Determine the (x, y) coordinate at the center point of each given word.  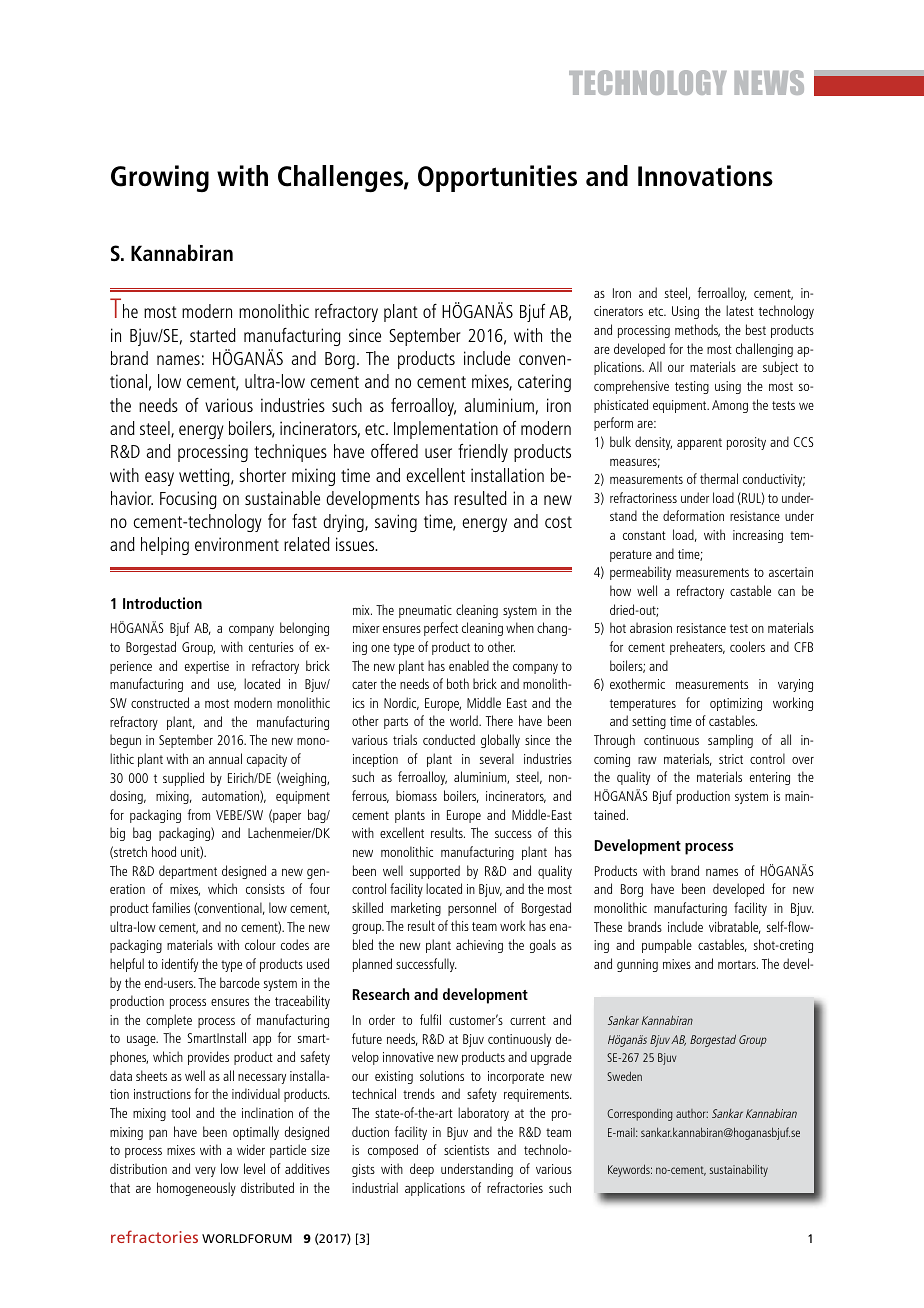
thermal (719, 478)
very (205, 1172)
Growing (160, 178)
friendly (483, 453)
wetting (205, 477)
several (497, 758)
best (756, 329)
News (769, 82)
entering (770, 778)
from (199, 814)
